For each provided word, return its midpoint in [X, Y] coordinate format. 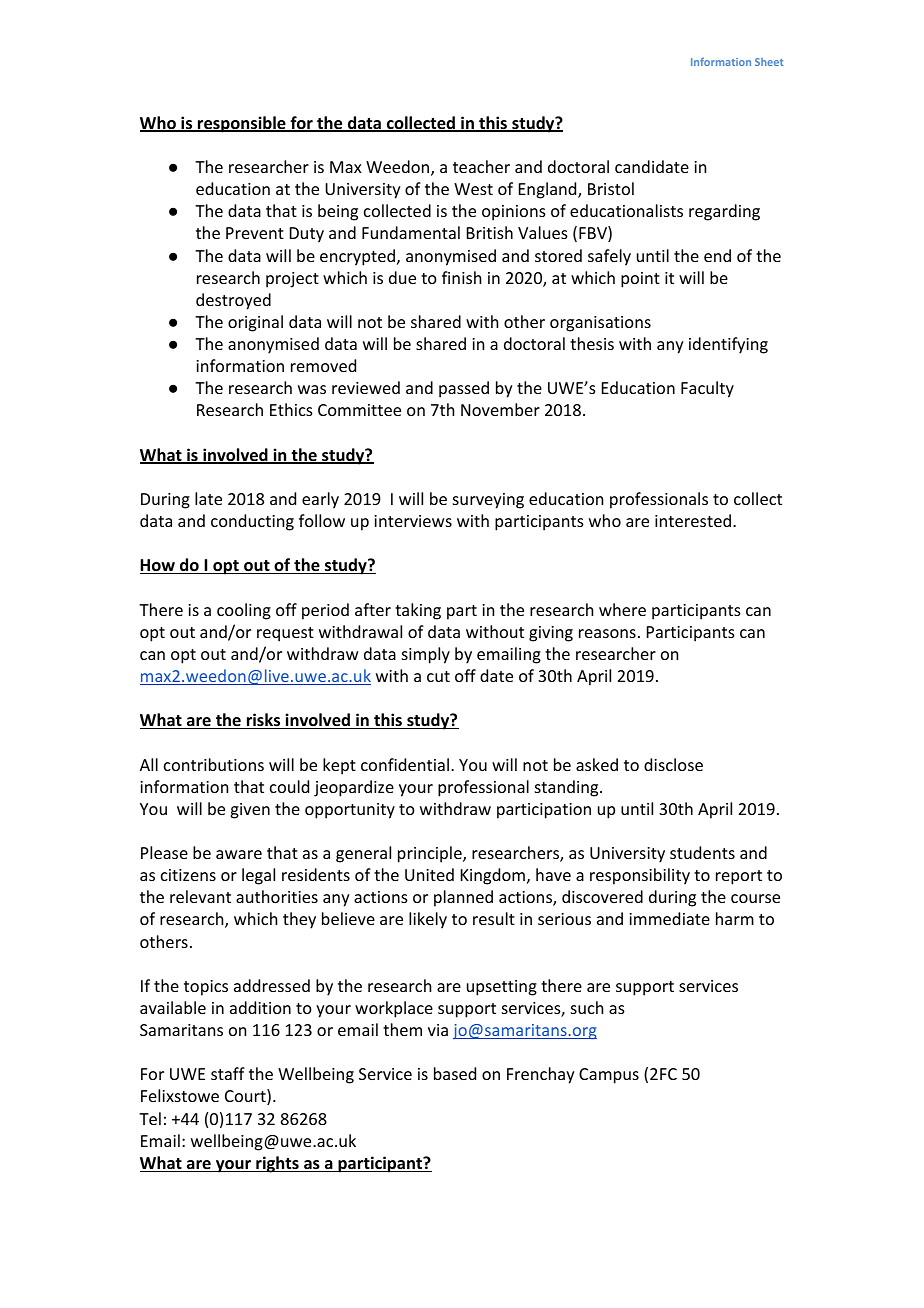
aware [239, 854]
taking [418, 611]
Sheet [769, 62]
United [429, 874]
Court [246, 1097]
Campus [609, 1076]
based [455, 1073]
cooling [244, 611]
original [255, 323]
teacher [481, 166]
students [702, 852]
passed [464, 389]
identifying [728, 345]
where [622, 609]
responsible [242, 124]
